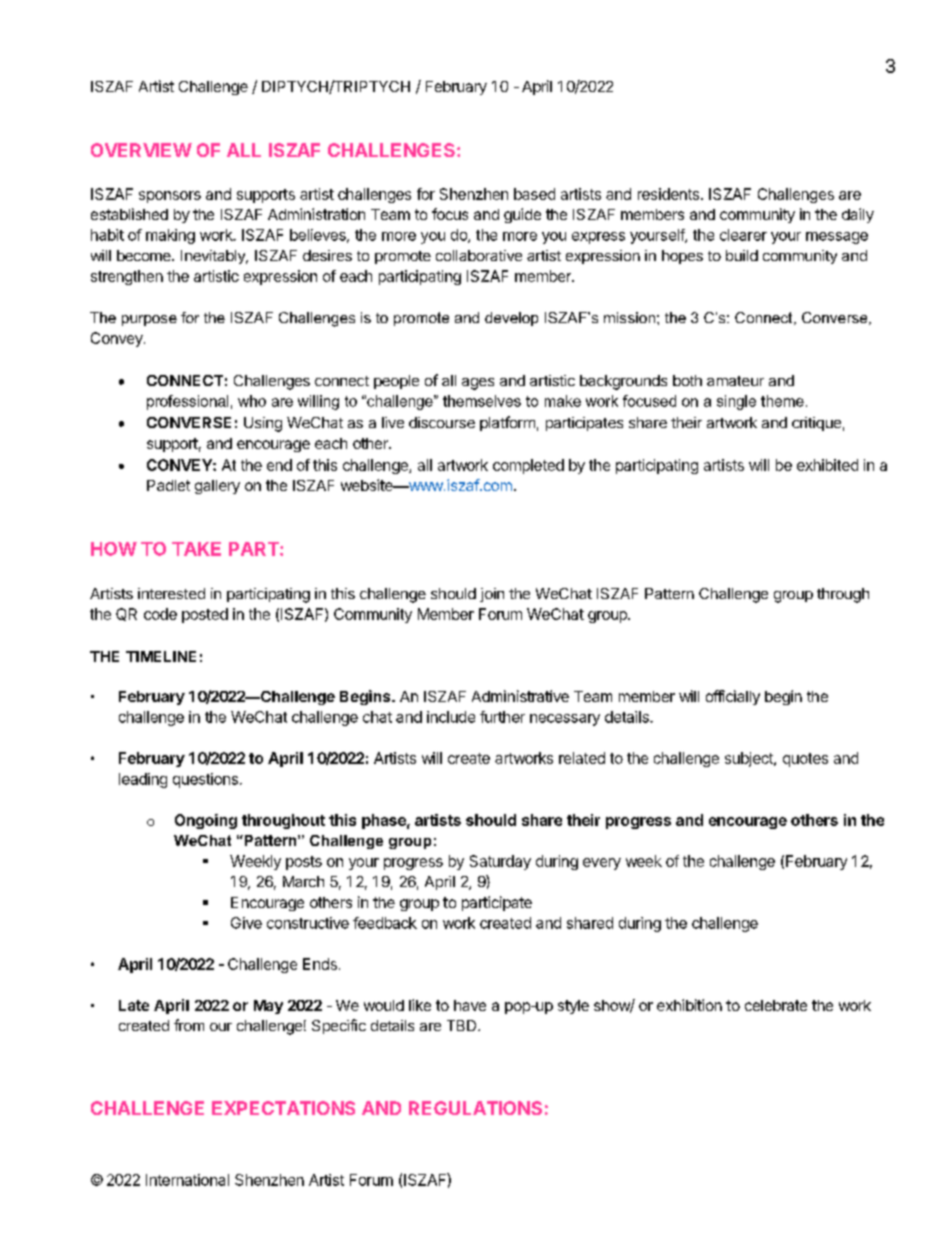  I want to click on clearer, so click(743, 235).
